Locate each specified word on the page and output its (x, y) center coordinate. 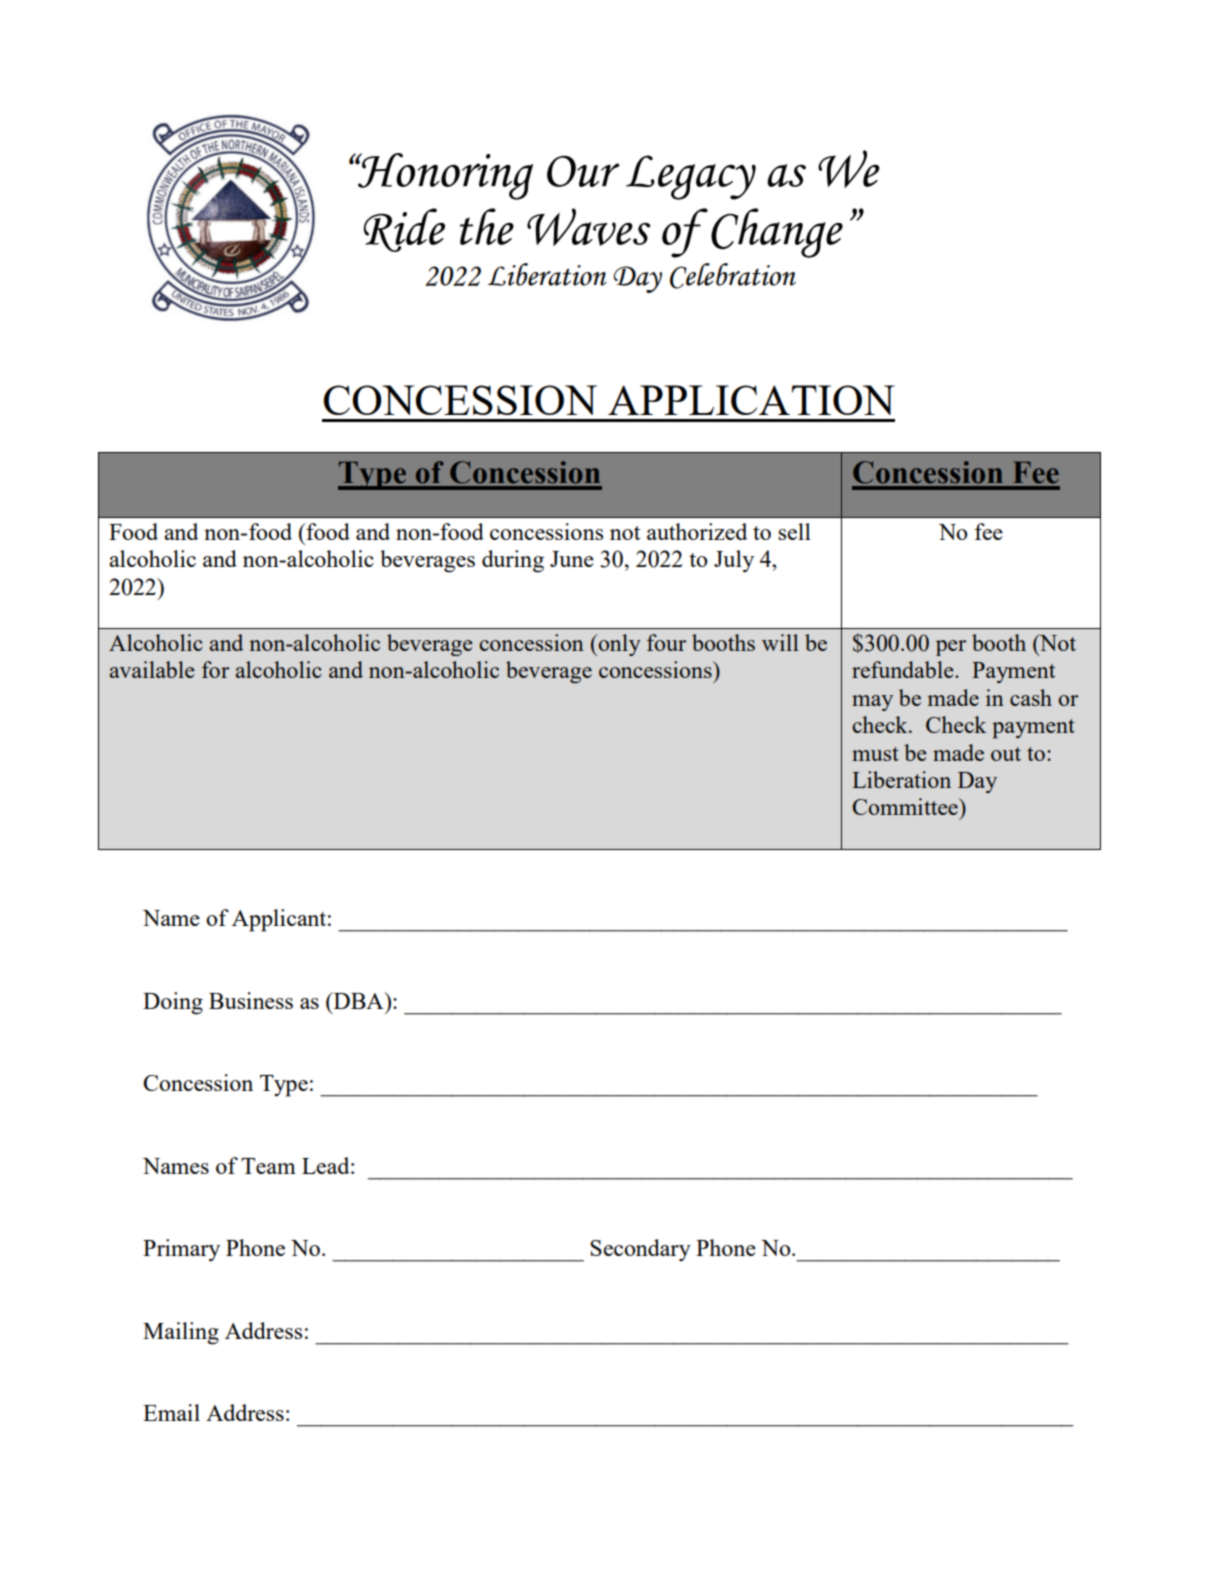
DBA (359, 1000)
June (572, 559)
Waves (588, 227)
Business (251, 1000)
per (951, 648)
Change (777, 233)
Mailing (181, 1333)
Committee (906, 806)
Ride (404, 230)
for (215, 669)
